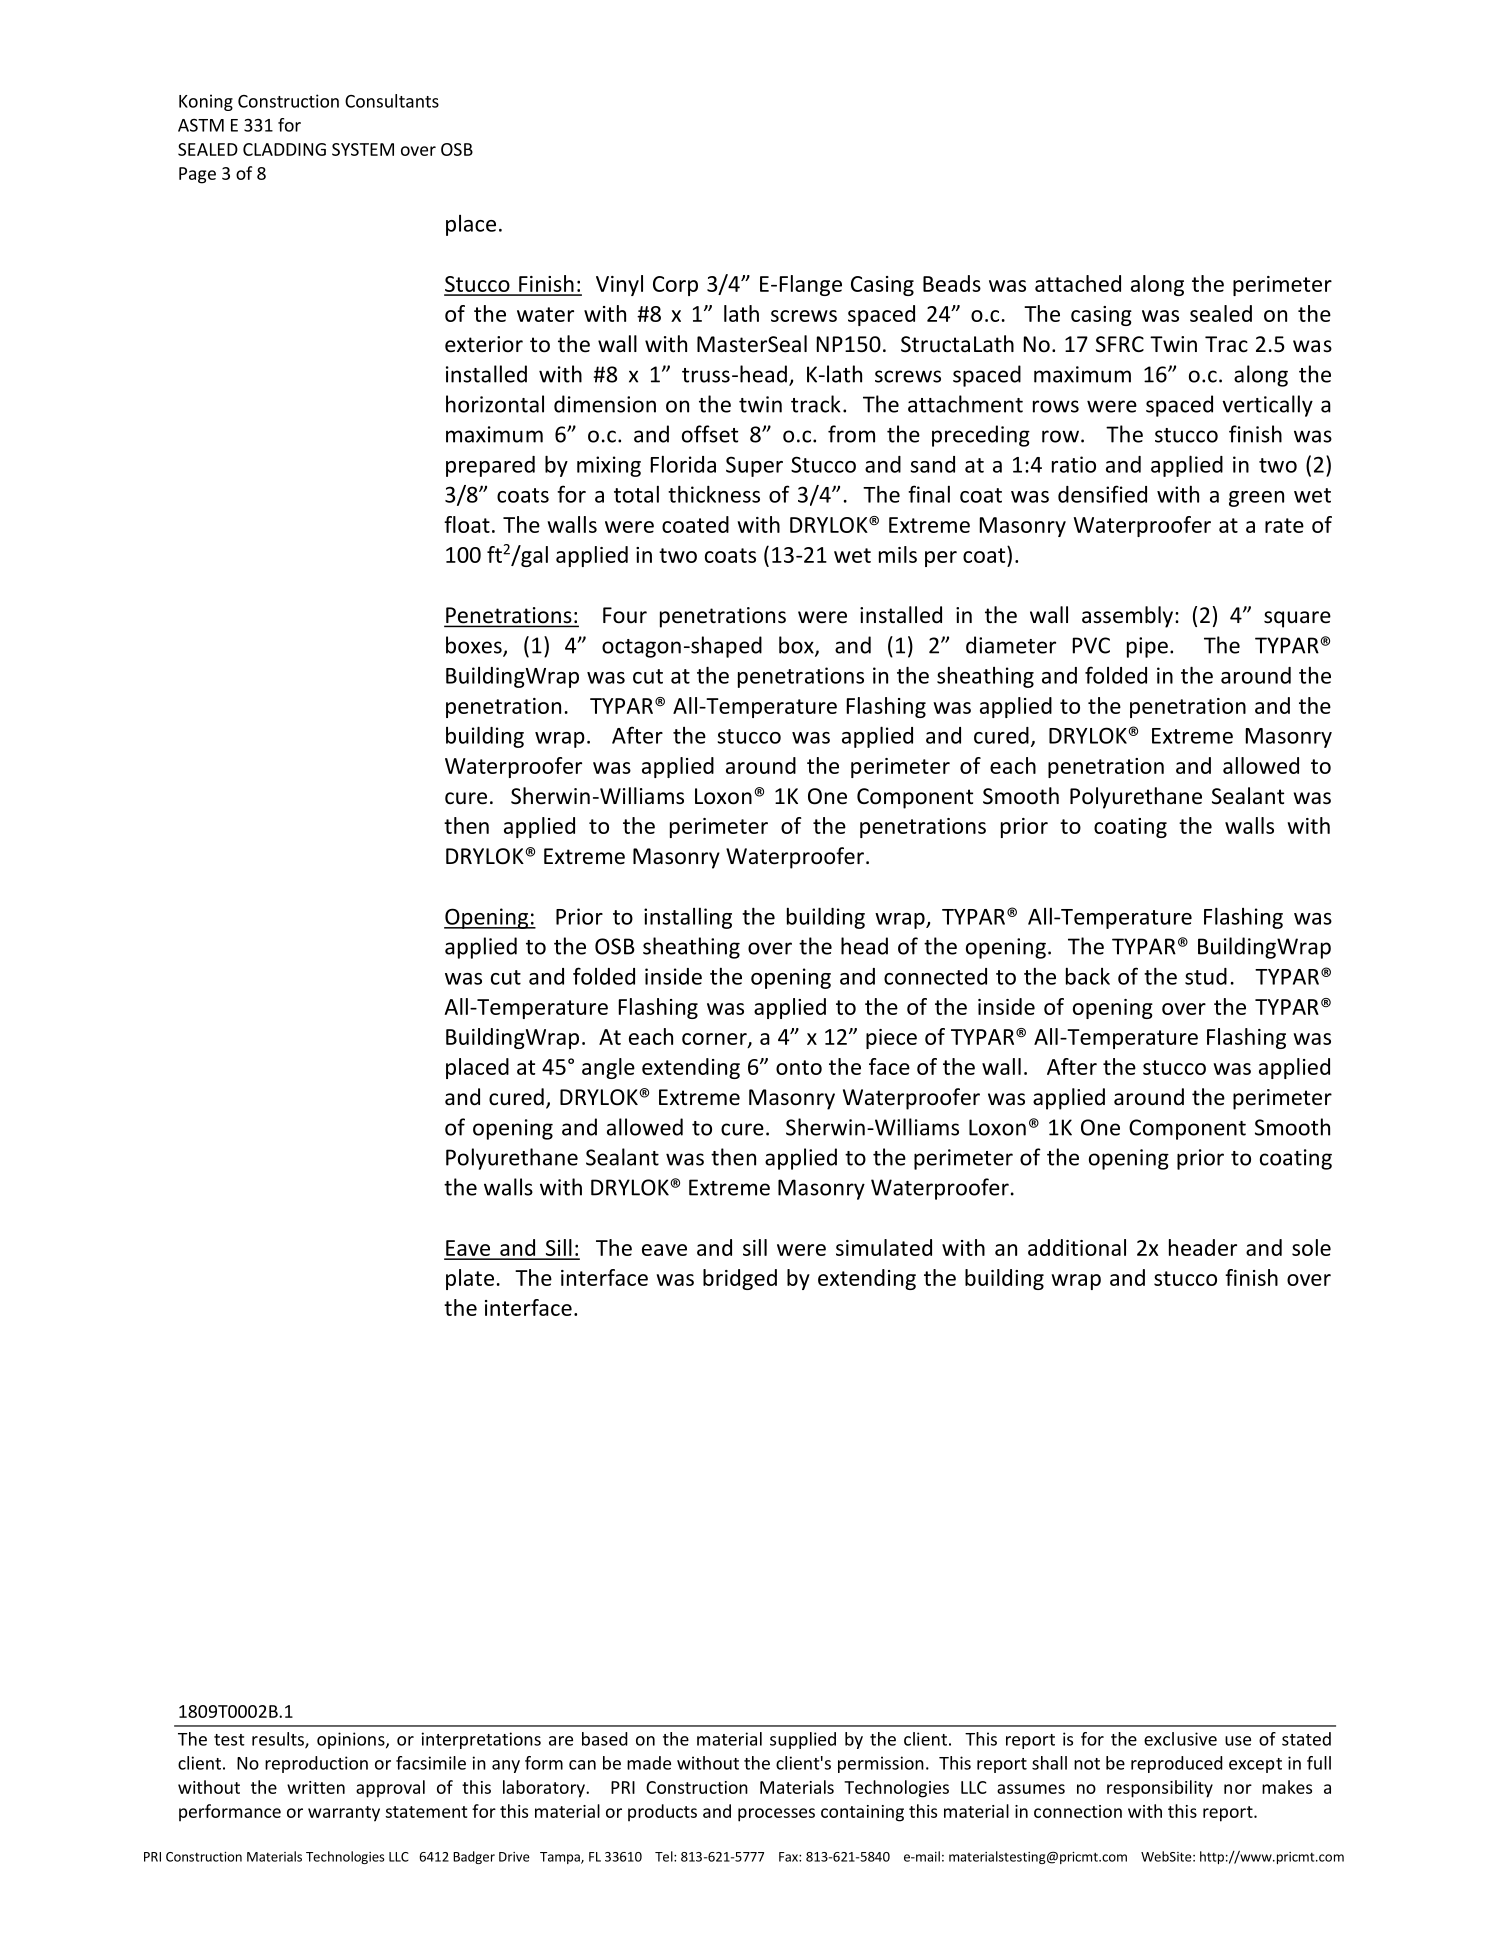 The image size is (1510, 1954). Describe the element at coordinates (363, 149) in the document. I see `SYSTEM` at that location.
